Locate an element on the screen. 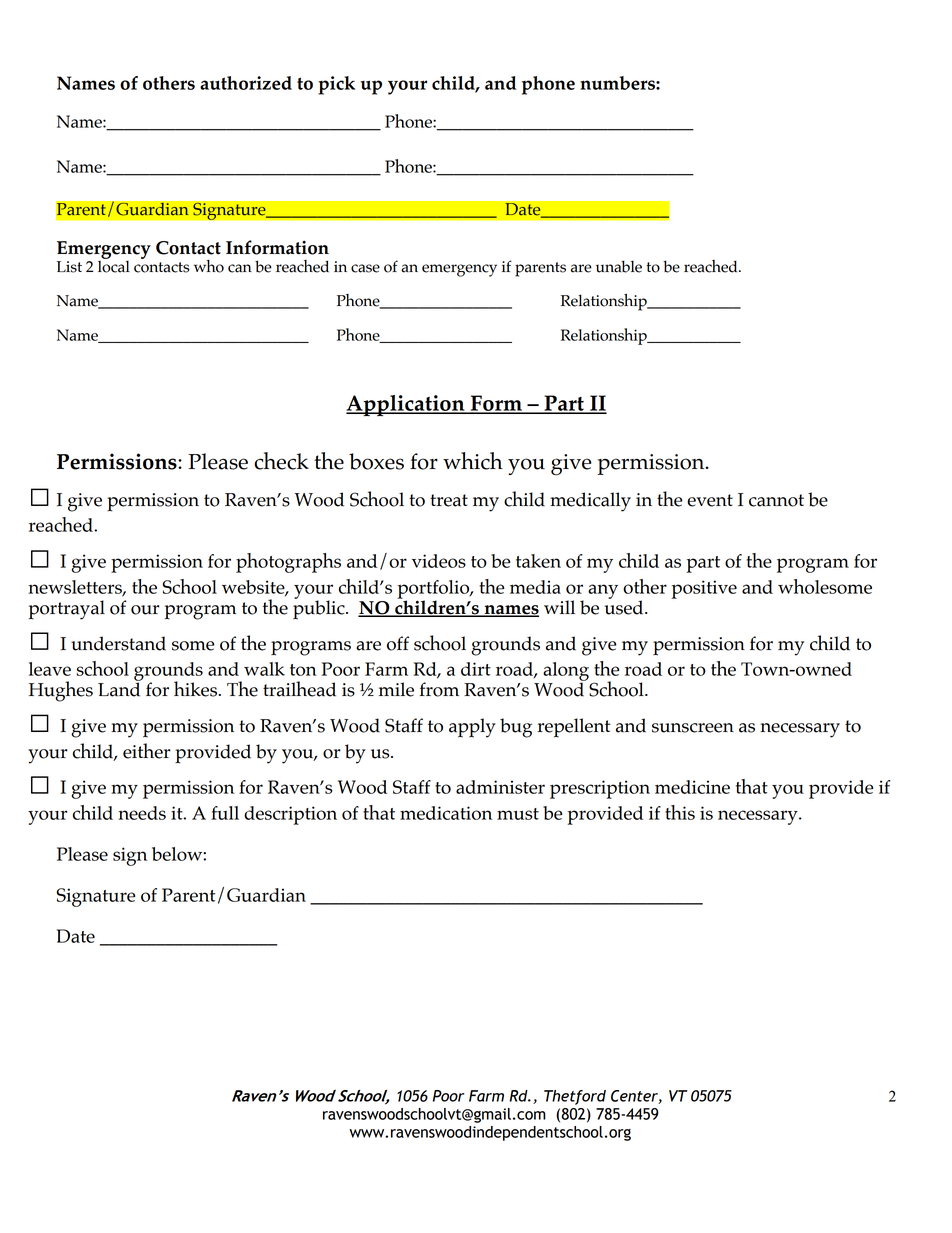 This screenshot has width=952, height=1233. check is located at coordinates (281, 461).
